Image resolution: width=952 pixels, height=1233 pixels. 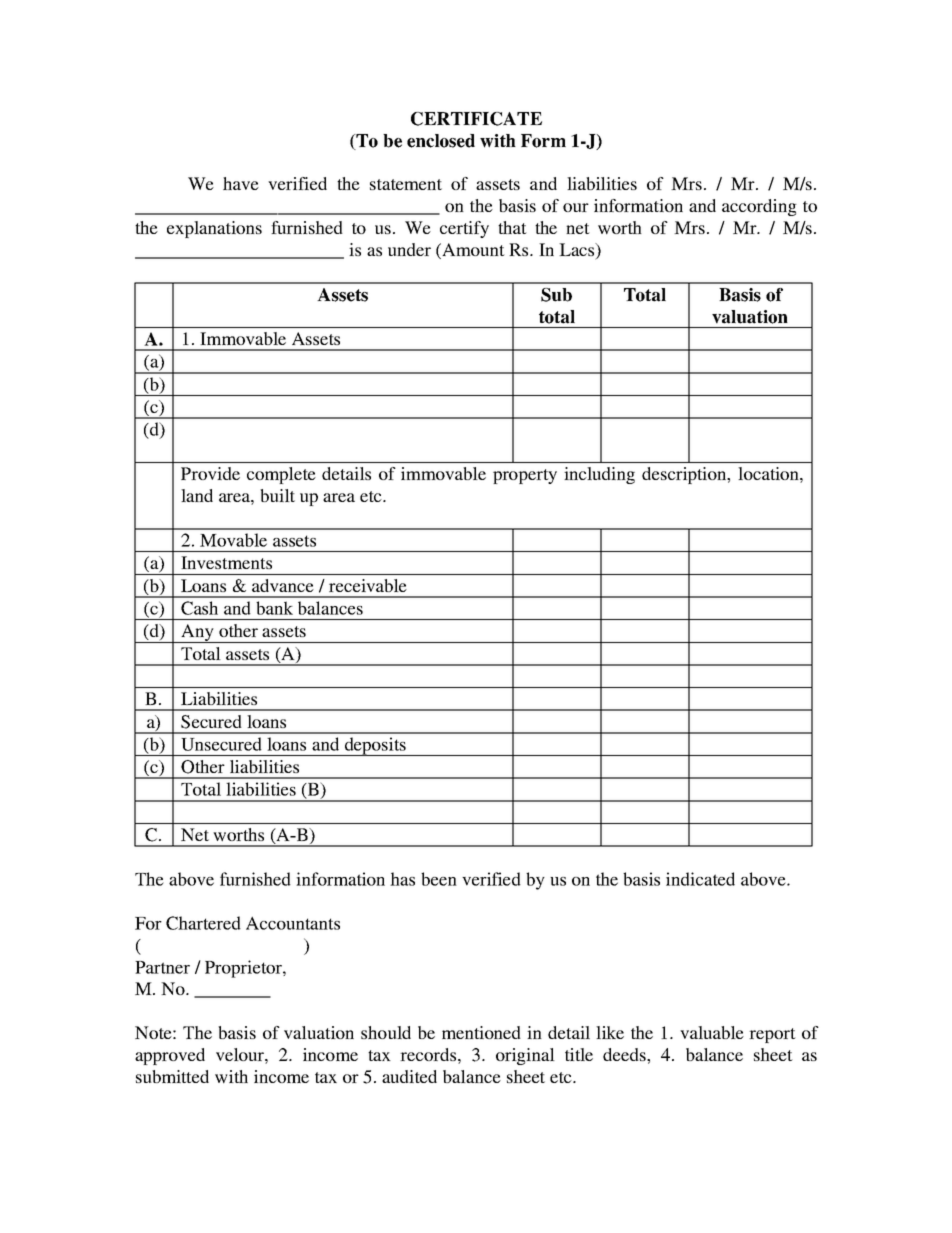 What do you see at coordinates (210, 473) in the screenshot?
I see `Provide` at bounding box center [210, 473].
